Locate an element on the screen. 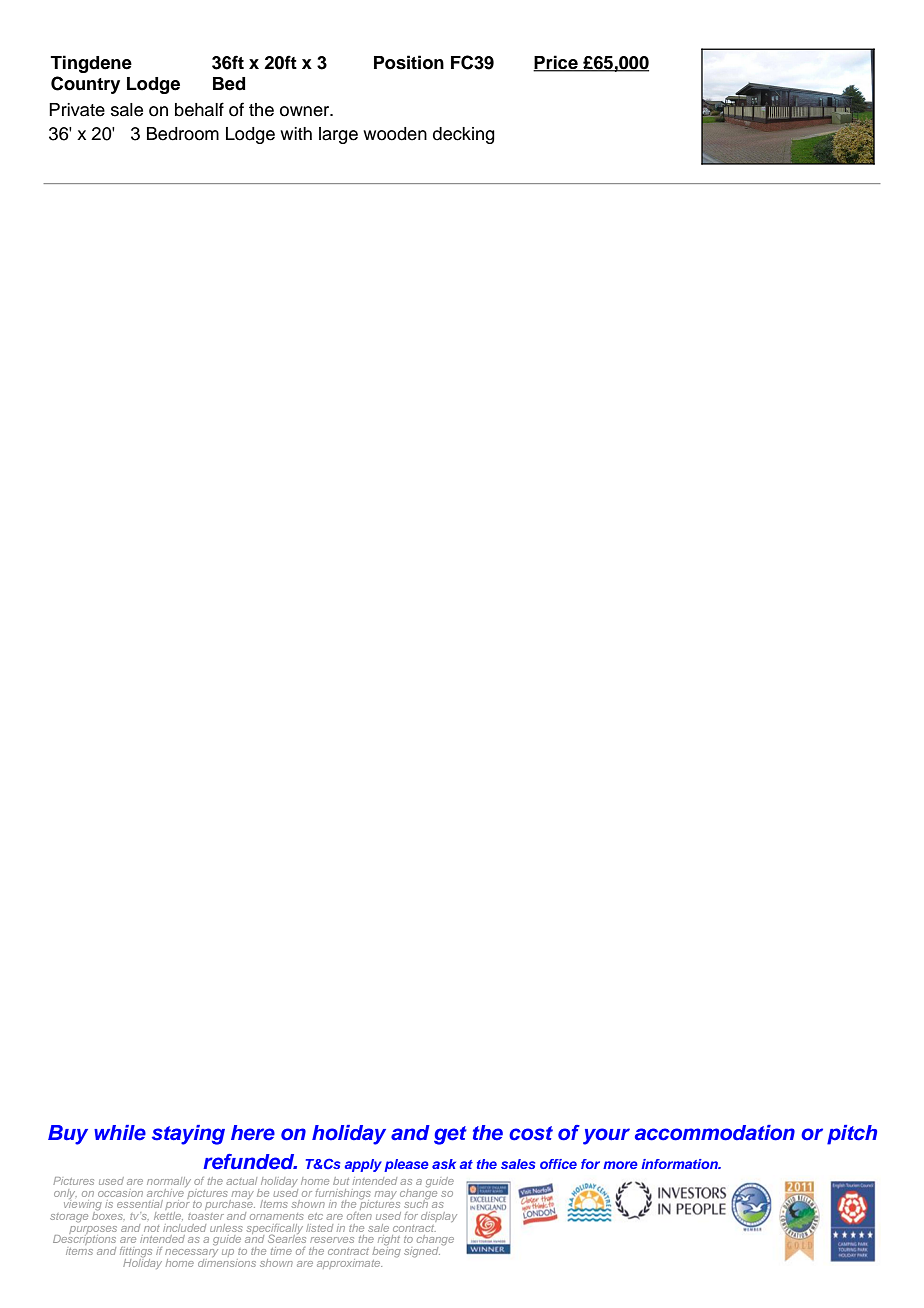 Image resolution: width=924 pixels, height=1308 pixels. while is located at coordinates (120, 1133).
